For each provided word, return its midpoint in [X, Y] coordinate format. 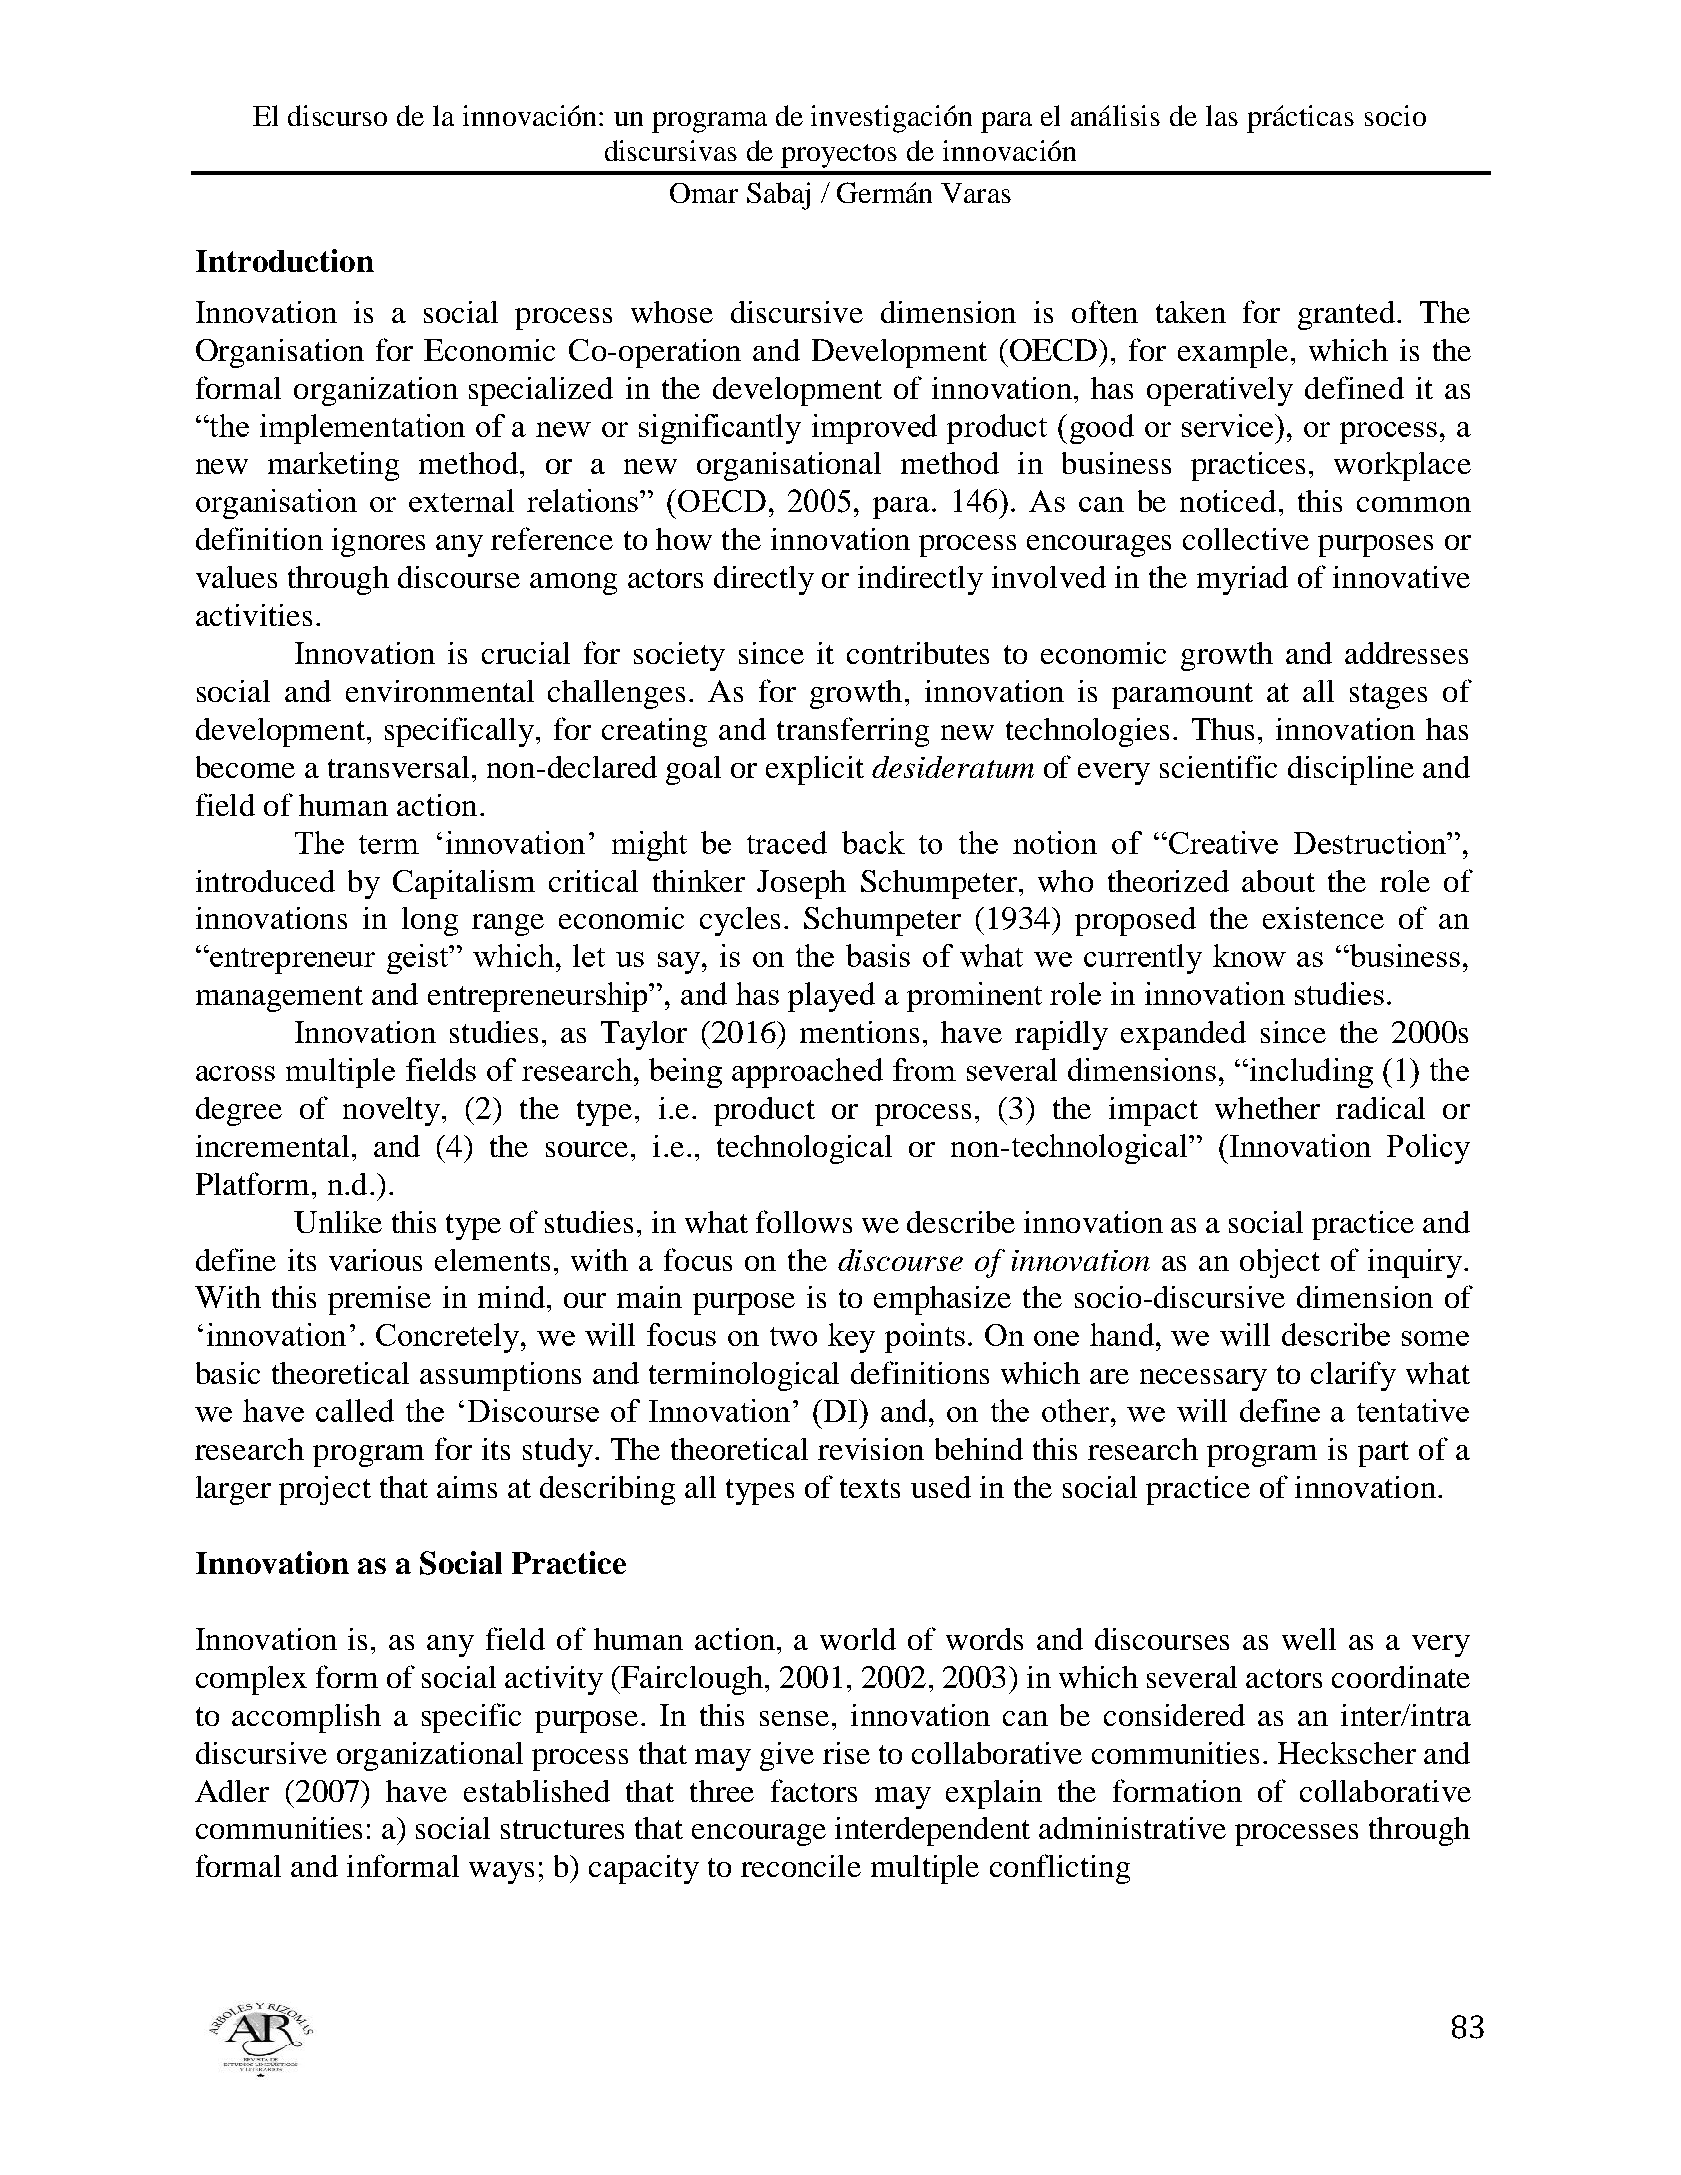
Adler [232, 1791]
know [1249, 955]
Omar [704, 193]
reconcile [801, 1866]
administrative [1132, 1828]
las [1222, 115]
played [831, 997]
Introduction [285, 260]
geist [419, 959]
